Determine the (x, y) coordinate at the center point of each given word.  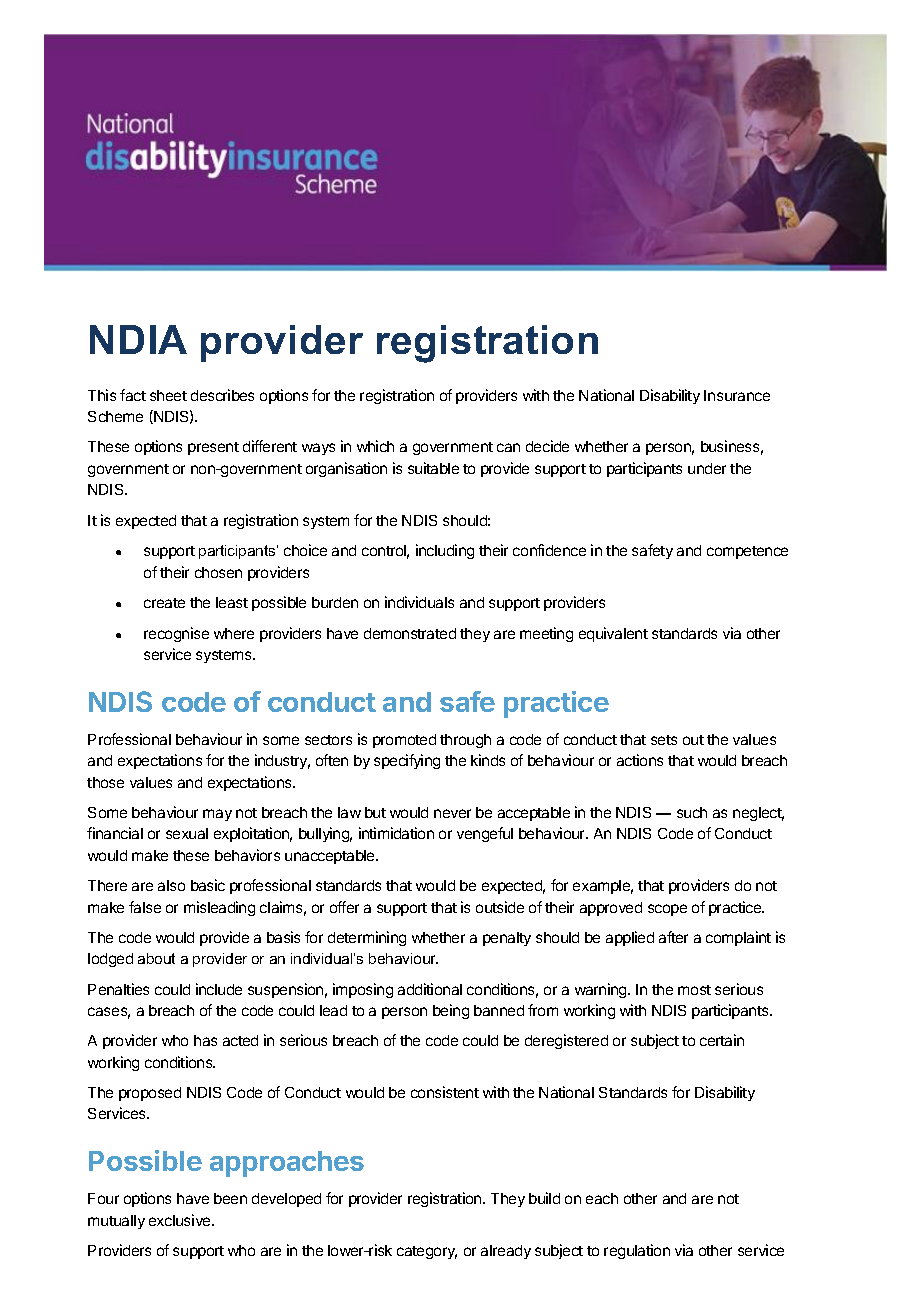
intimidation (396, 833)
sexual (187, 833)
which (375, 446)
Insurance (737, 395)
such (692, 812)
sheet (168, 395)
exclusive (181, 1220)
